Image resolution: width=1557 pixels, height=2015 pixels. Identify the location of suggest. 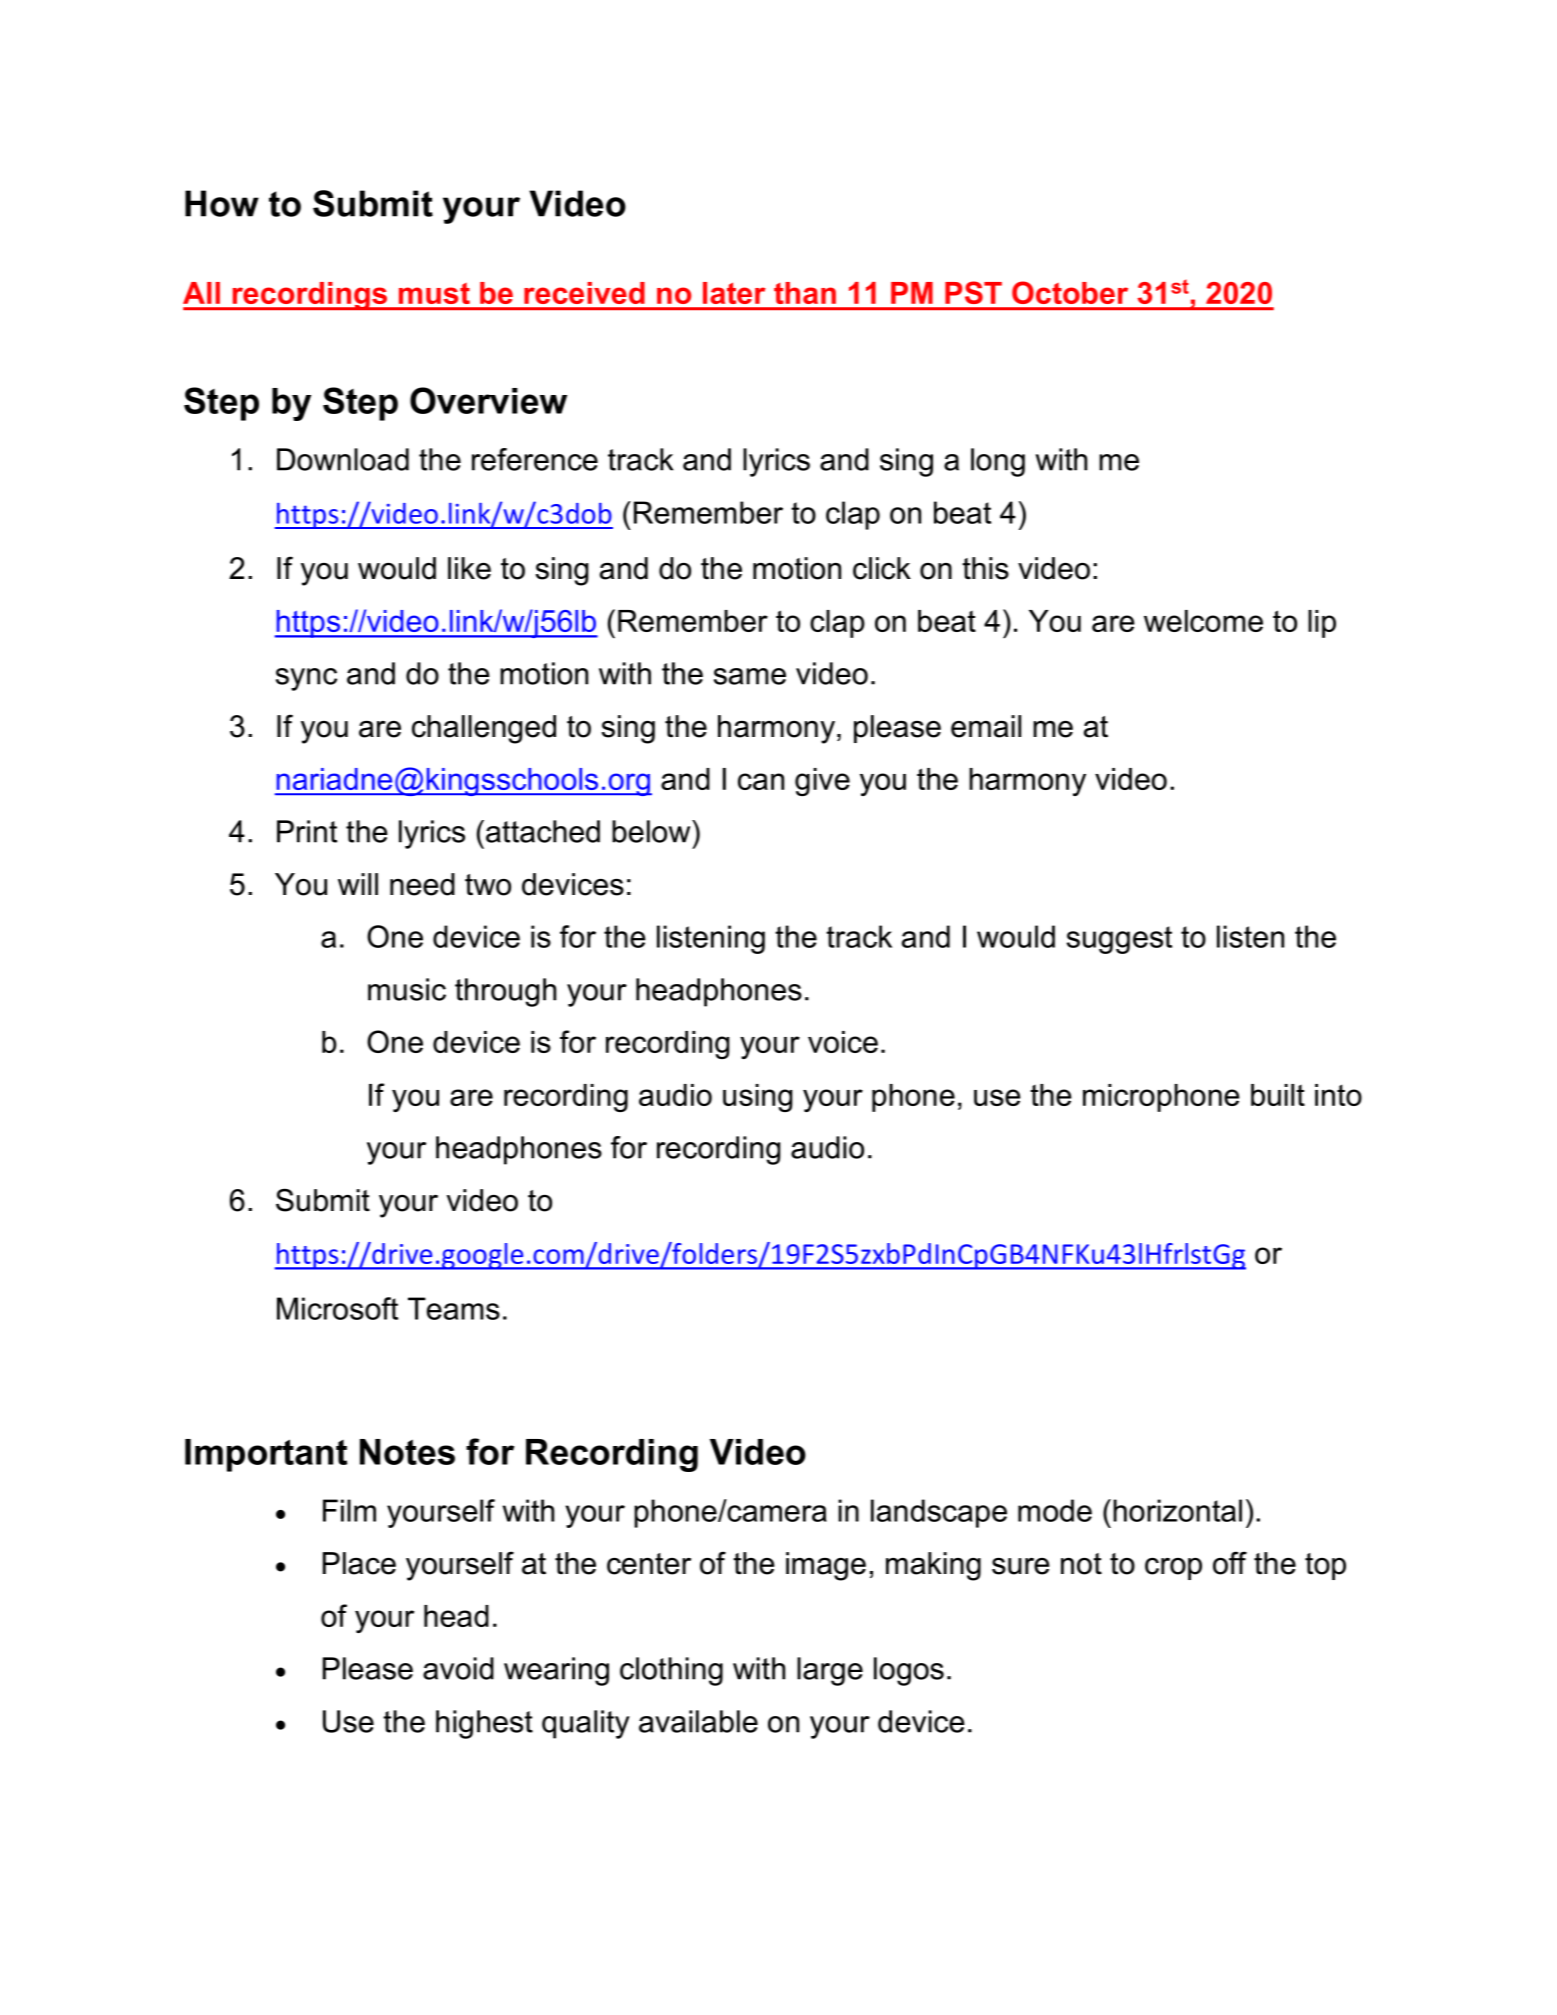
(1119, 940).
